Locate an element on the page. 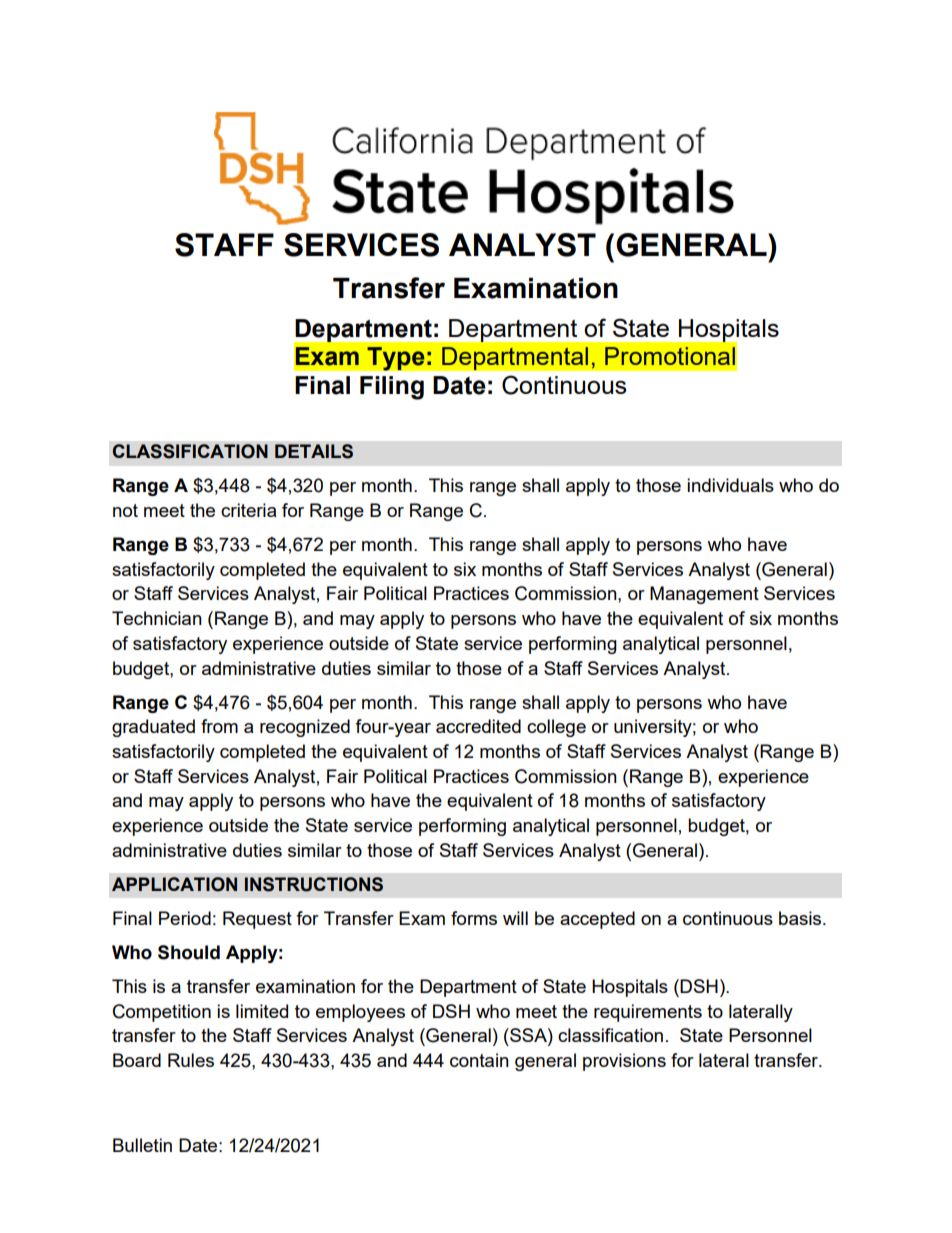  accredited is located at coordinates (478, 726).
